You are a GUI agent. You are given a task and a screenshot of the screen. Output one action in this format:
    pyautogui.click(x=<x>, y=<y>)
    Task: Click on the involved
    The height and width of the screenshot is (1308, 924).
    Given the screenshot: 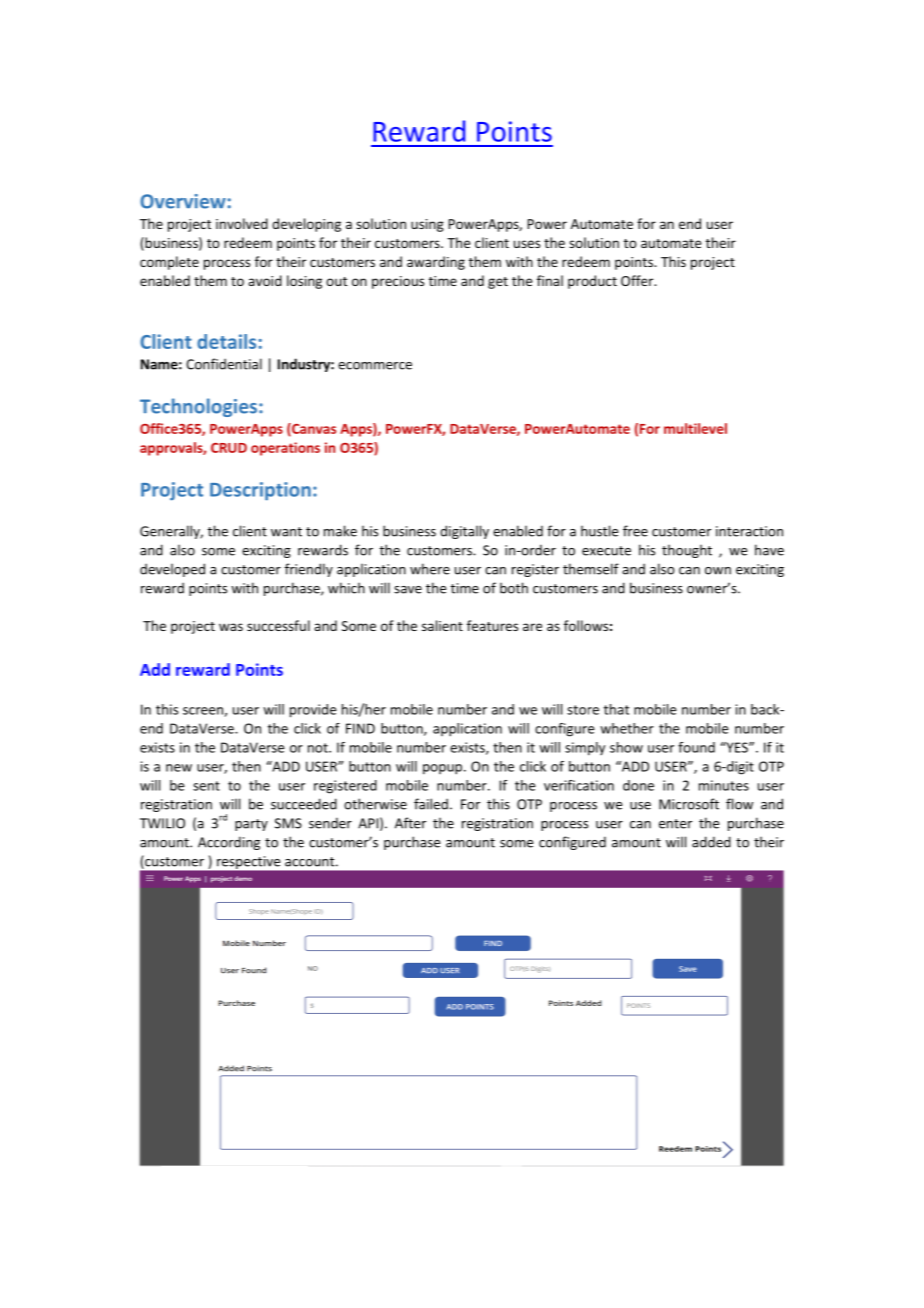 What is the action you would take?
    pyautogui.click(x=242, y=223)
